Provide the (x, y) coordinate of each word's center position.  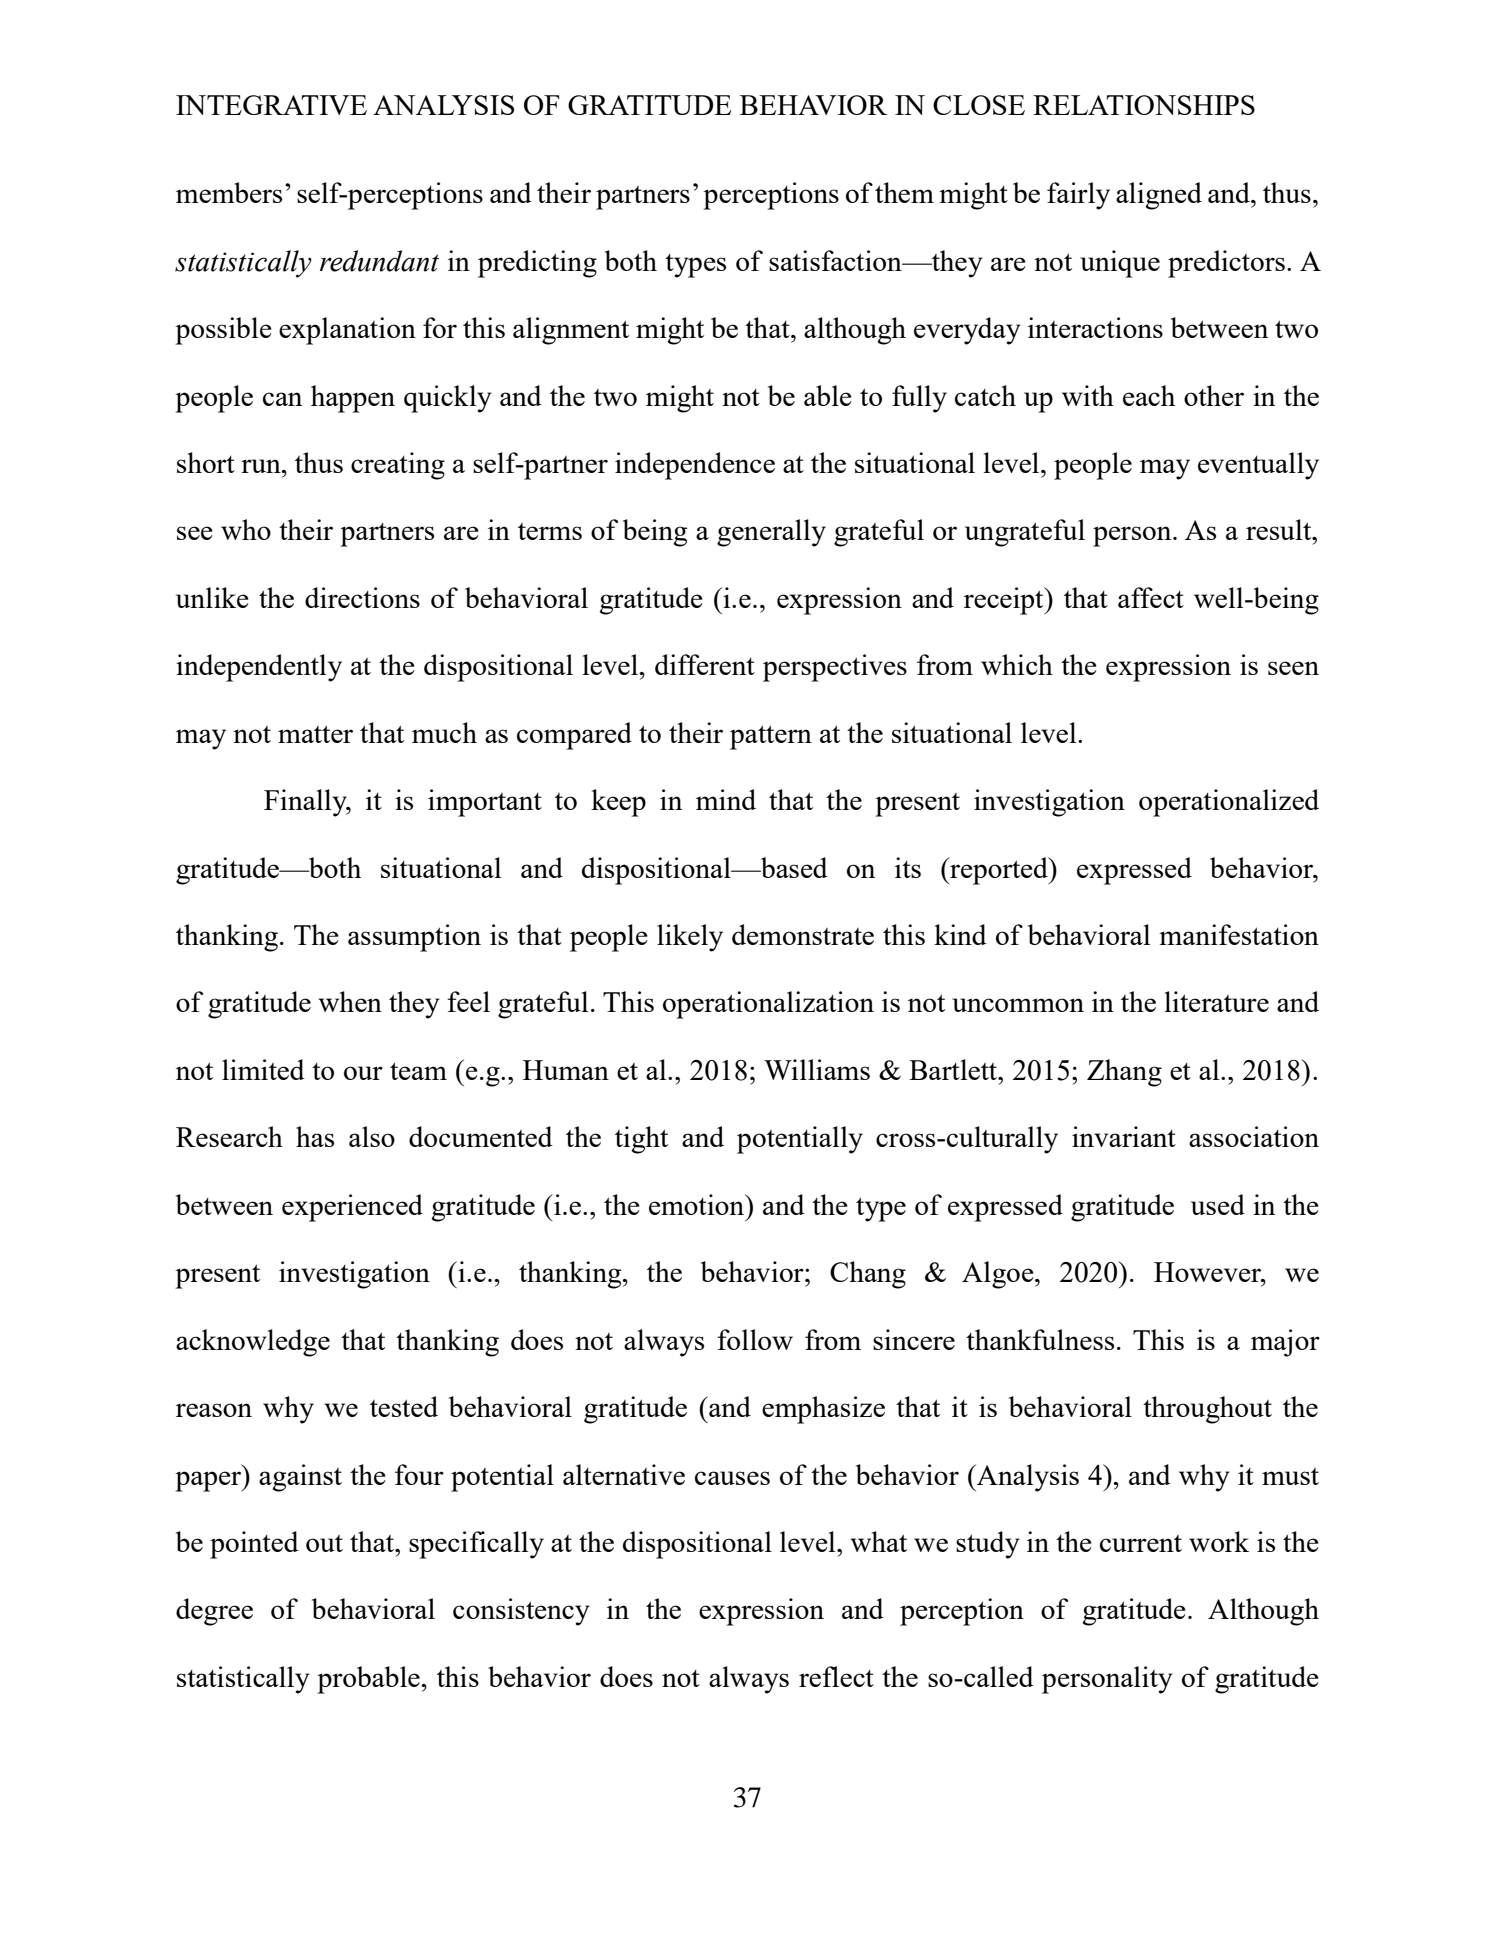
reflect (836, 1676)
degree (214, 1612)
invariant (1124, 1136)
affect (1151, 597)
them (904, 192)
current (1141, 1543)
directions (362, 597)
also (372, 1136)
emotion (698, 1204)
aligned (1159, 196)
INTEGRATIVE (271, 105)
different (705, 664)
